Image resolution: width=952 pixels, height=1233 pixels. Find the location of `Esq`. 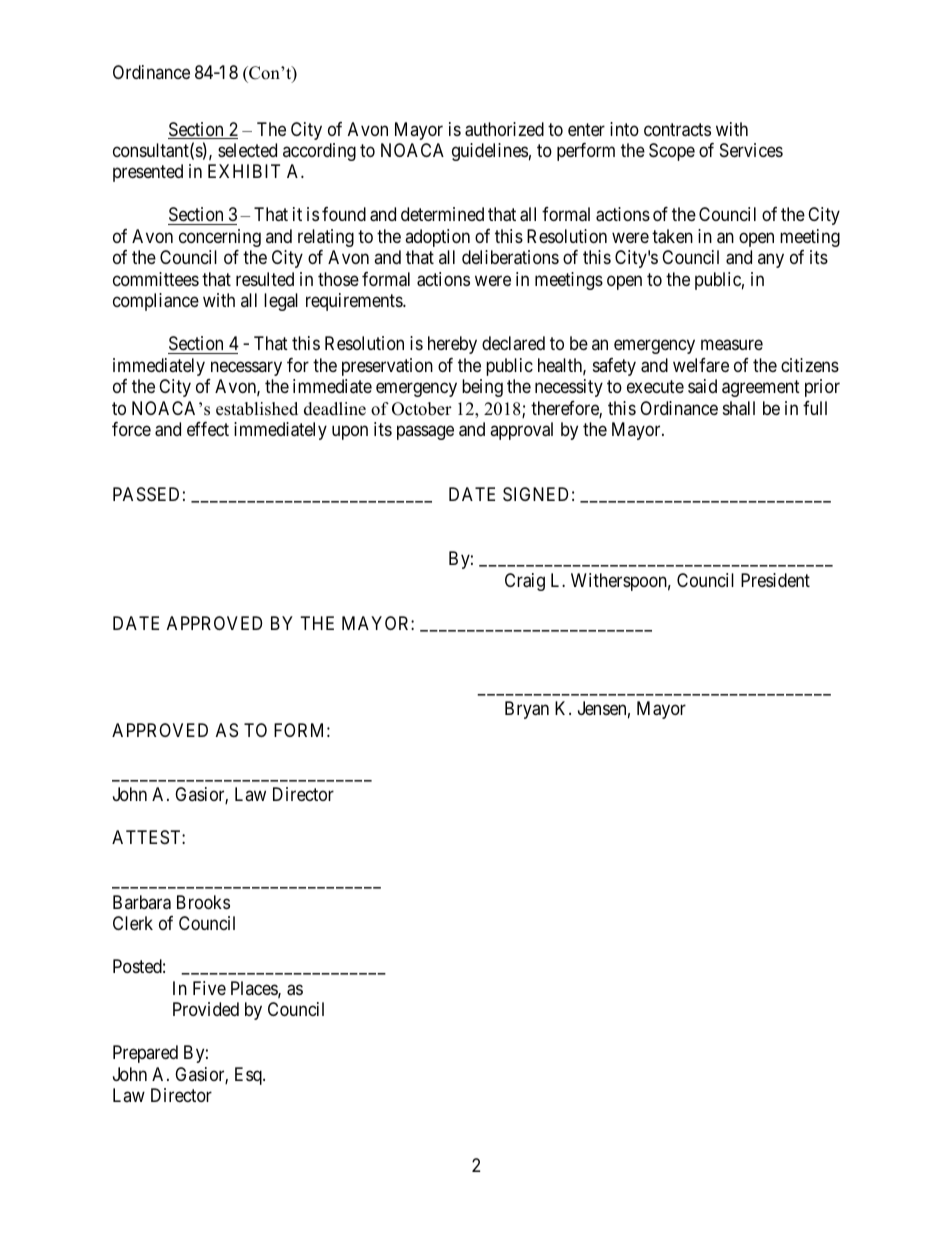

Esq is located at coordinates (249, 1076).
